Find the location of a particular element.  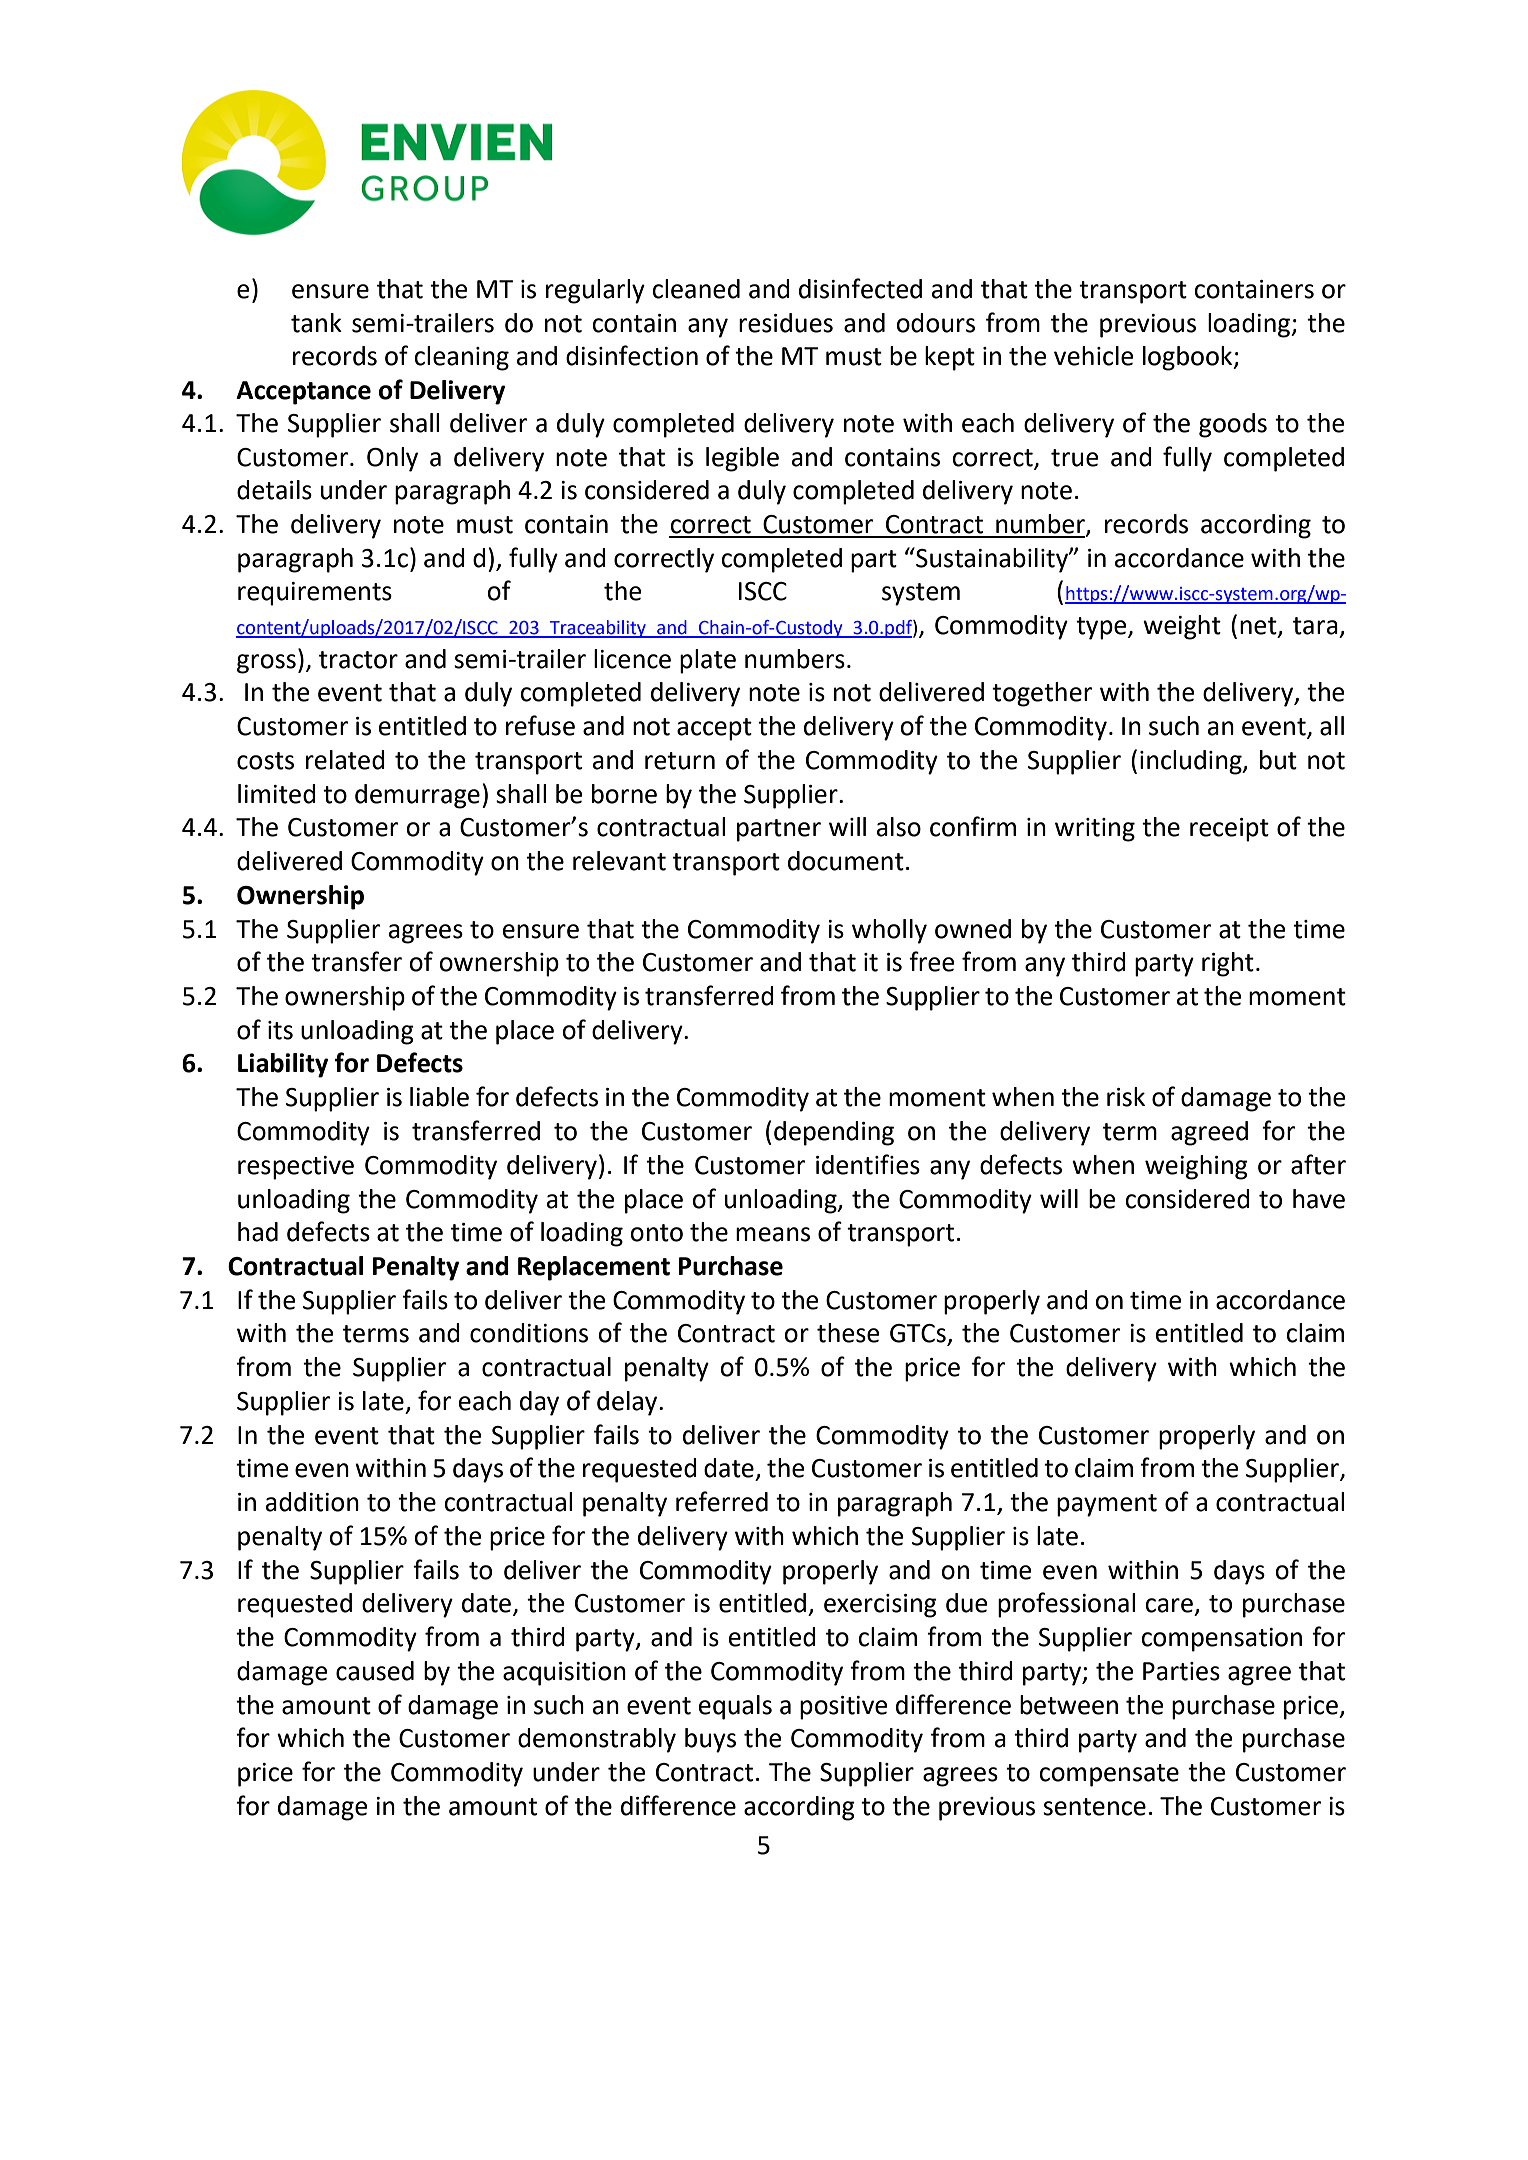

caused is located at coordinates (375, 1671).
